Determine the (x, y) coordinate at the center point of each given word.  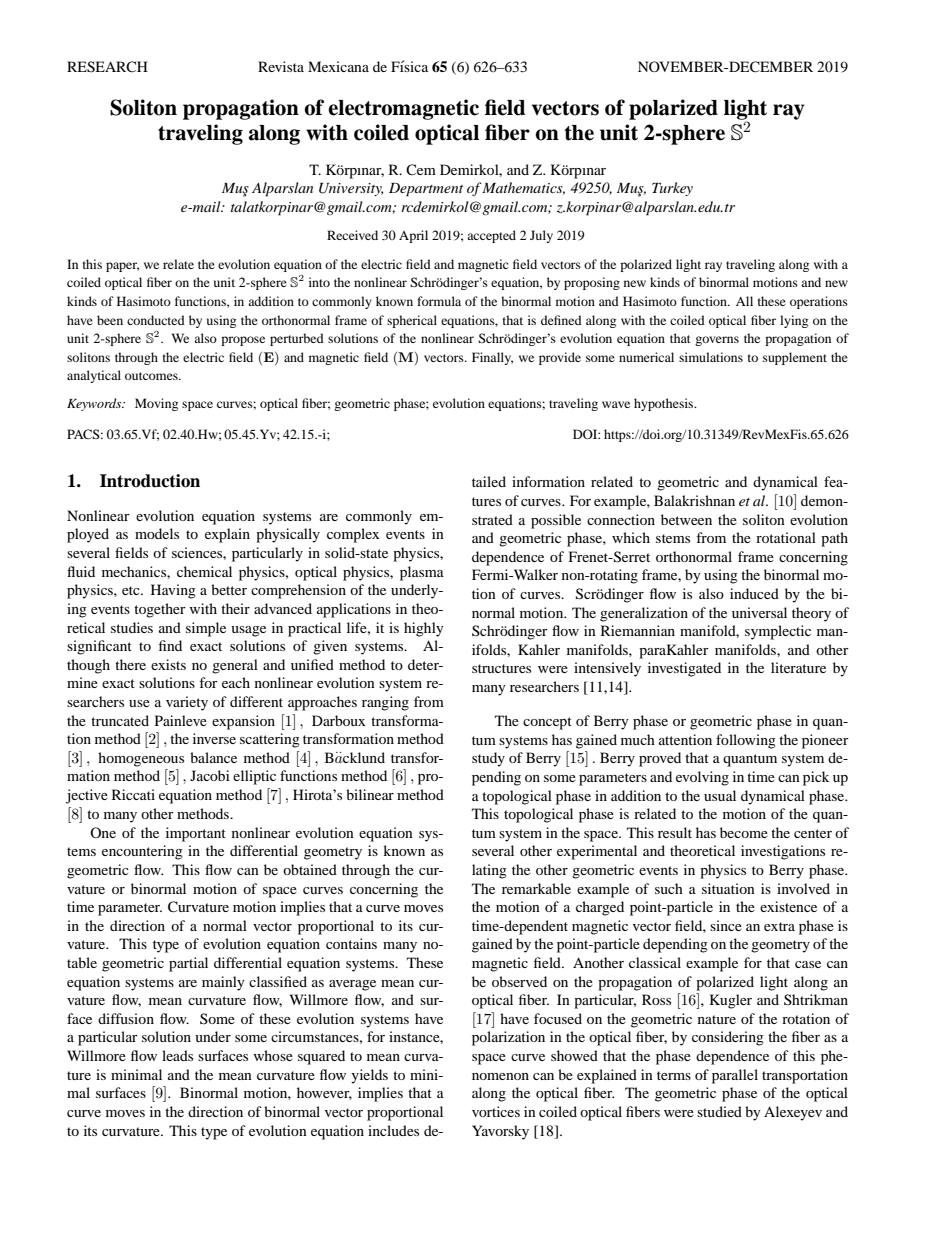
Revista (281, 66)
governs (717, 341)
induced (754, 593)
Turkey (672, 189)
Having (173, 591)
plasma (422, 573)
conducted (156, 320)
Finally (492, 358)
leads (177, 1055)
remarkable (536, 888)
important (196, 834)
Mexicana (338, 66)
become (744, 832)
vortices (496, 1111)
